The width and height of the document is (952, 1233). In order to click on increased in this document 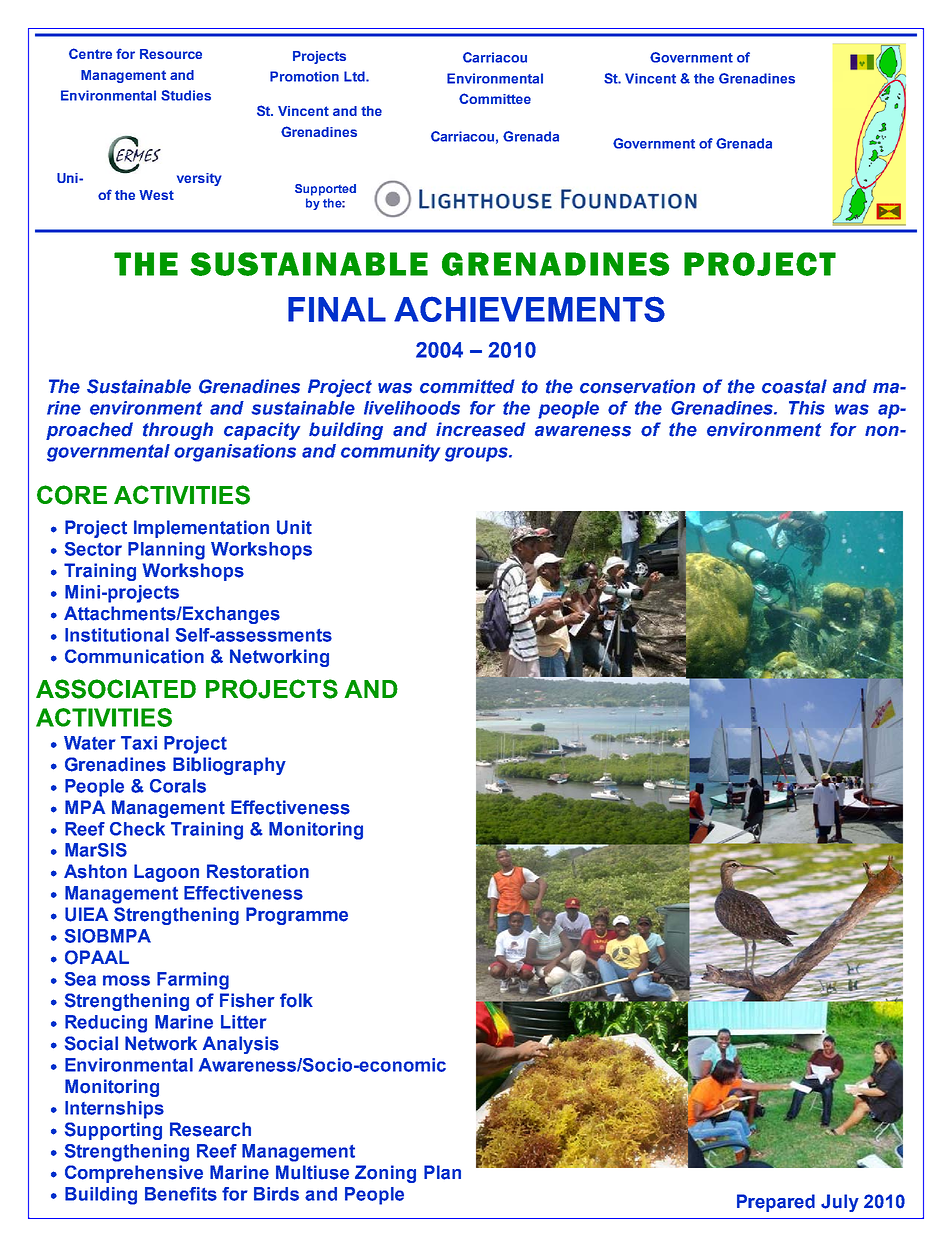, I will do `click(481, 429)`.
